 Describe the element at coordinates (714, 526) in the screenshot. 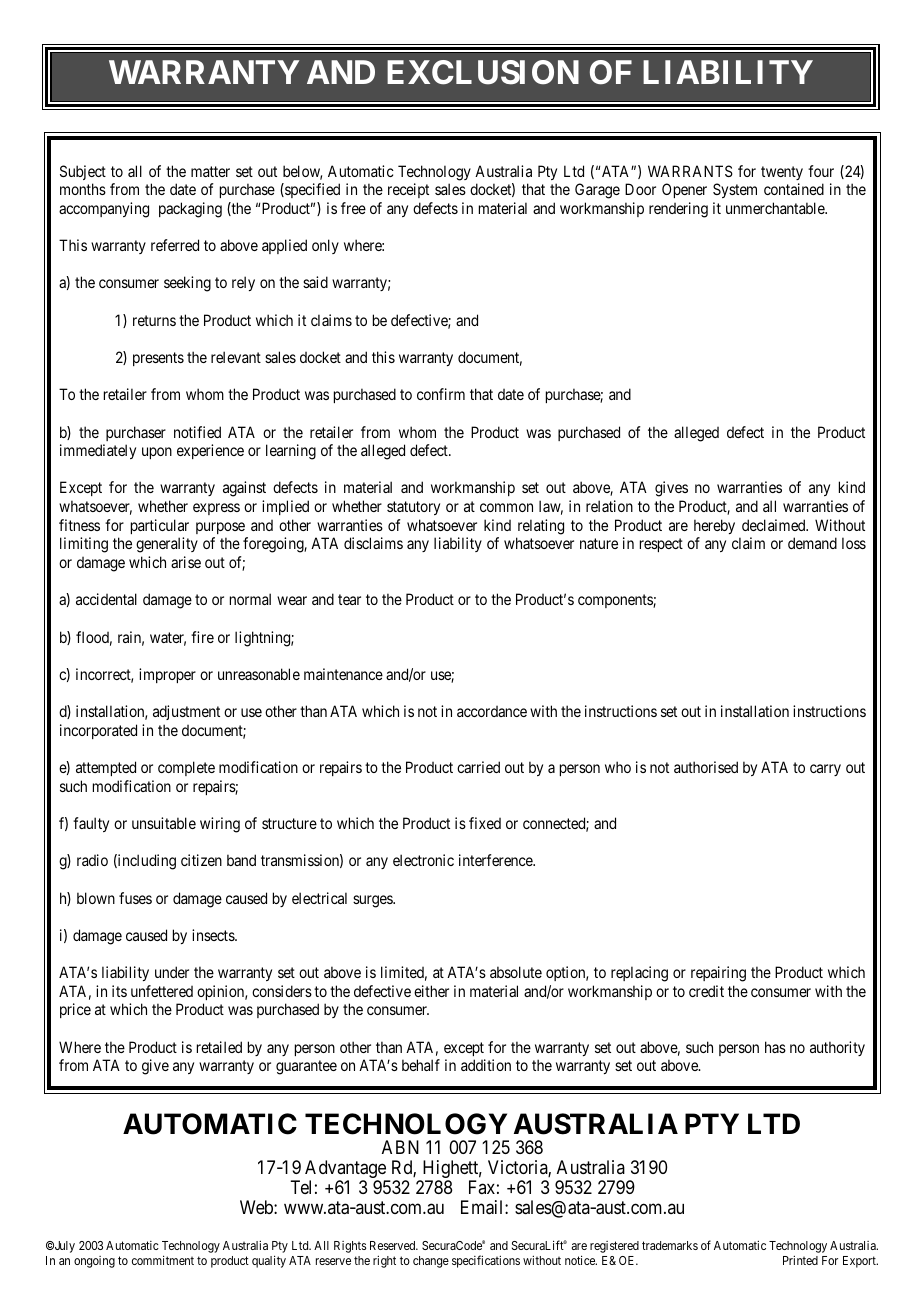

I see `hereby` at that location.
